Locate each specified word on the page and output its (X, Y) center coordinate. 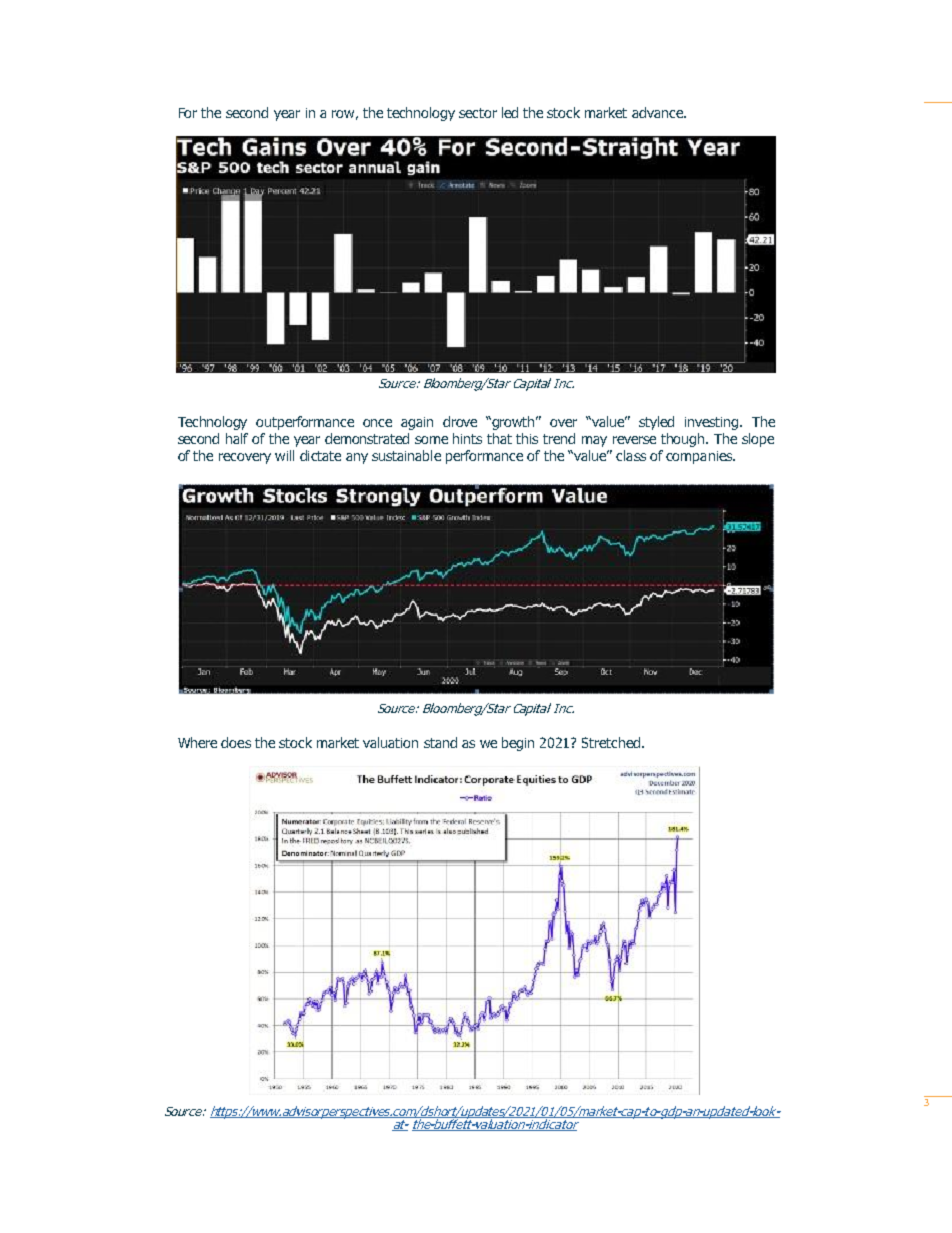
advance (658, 112)
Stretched (611, 742)
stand (440, 742)
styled (656, 423)
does (236, 742)
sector (478, 113)
